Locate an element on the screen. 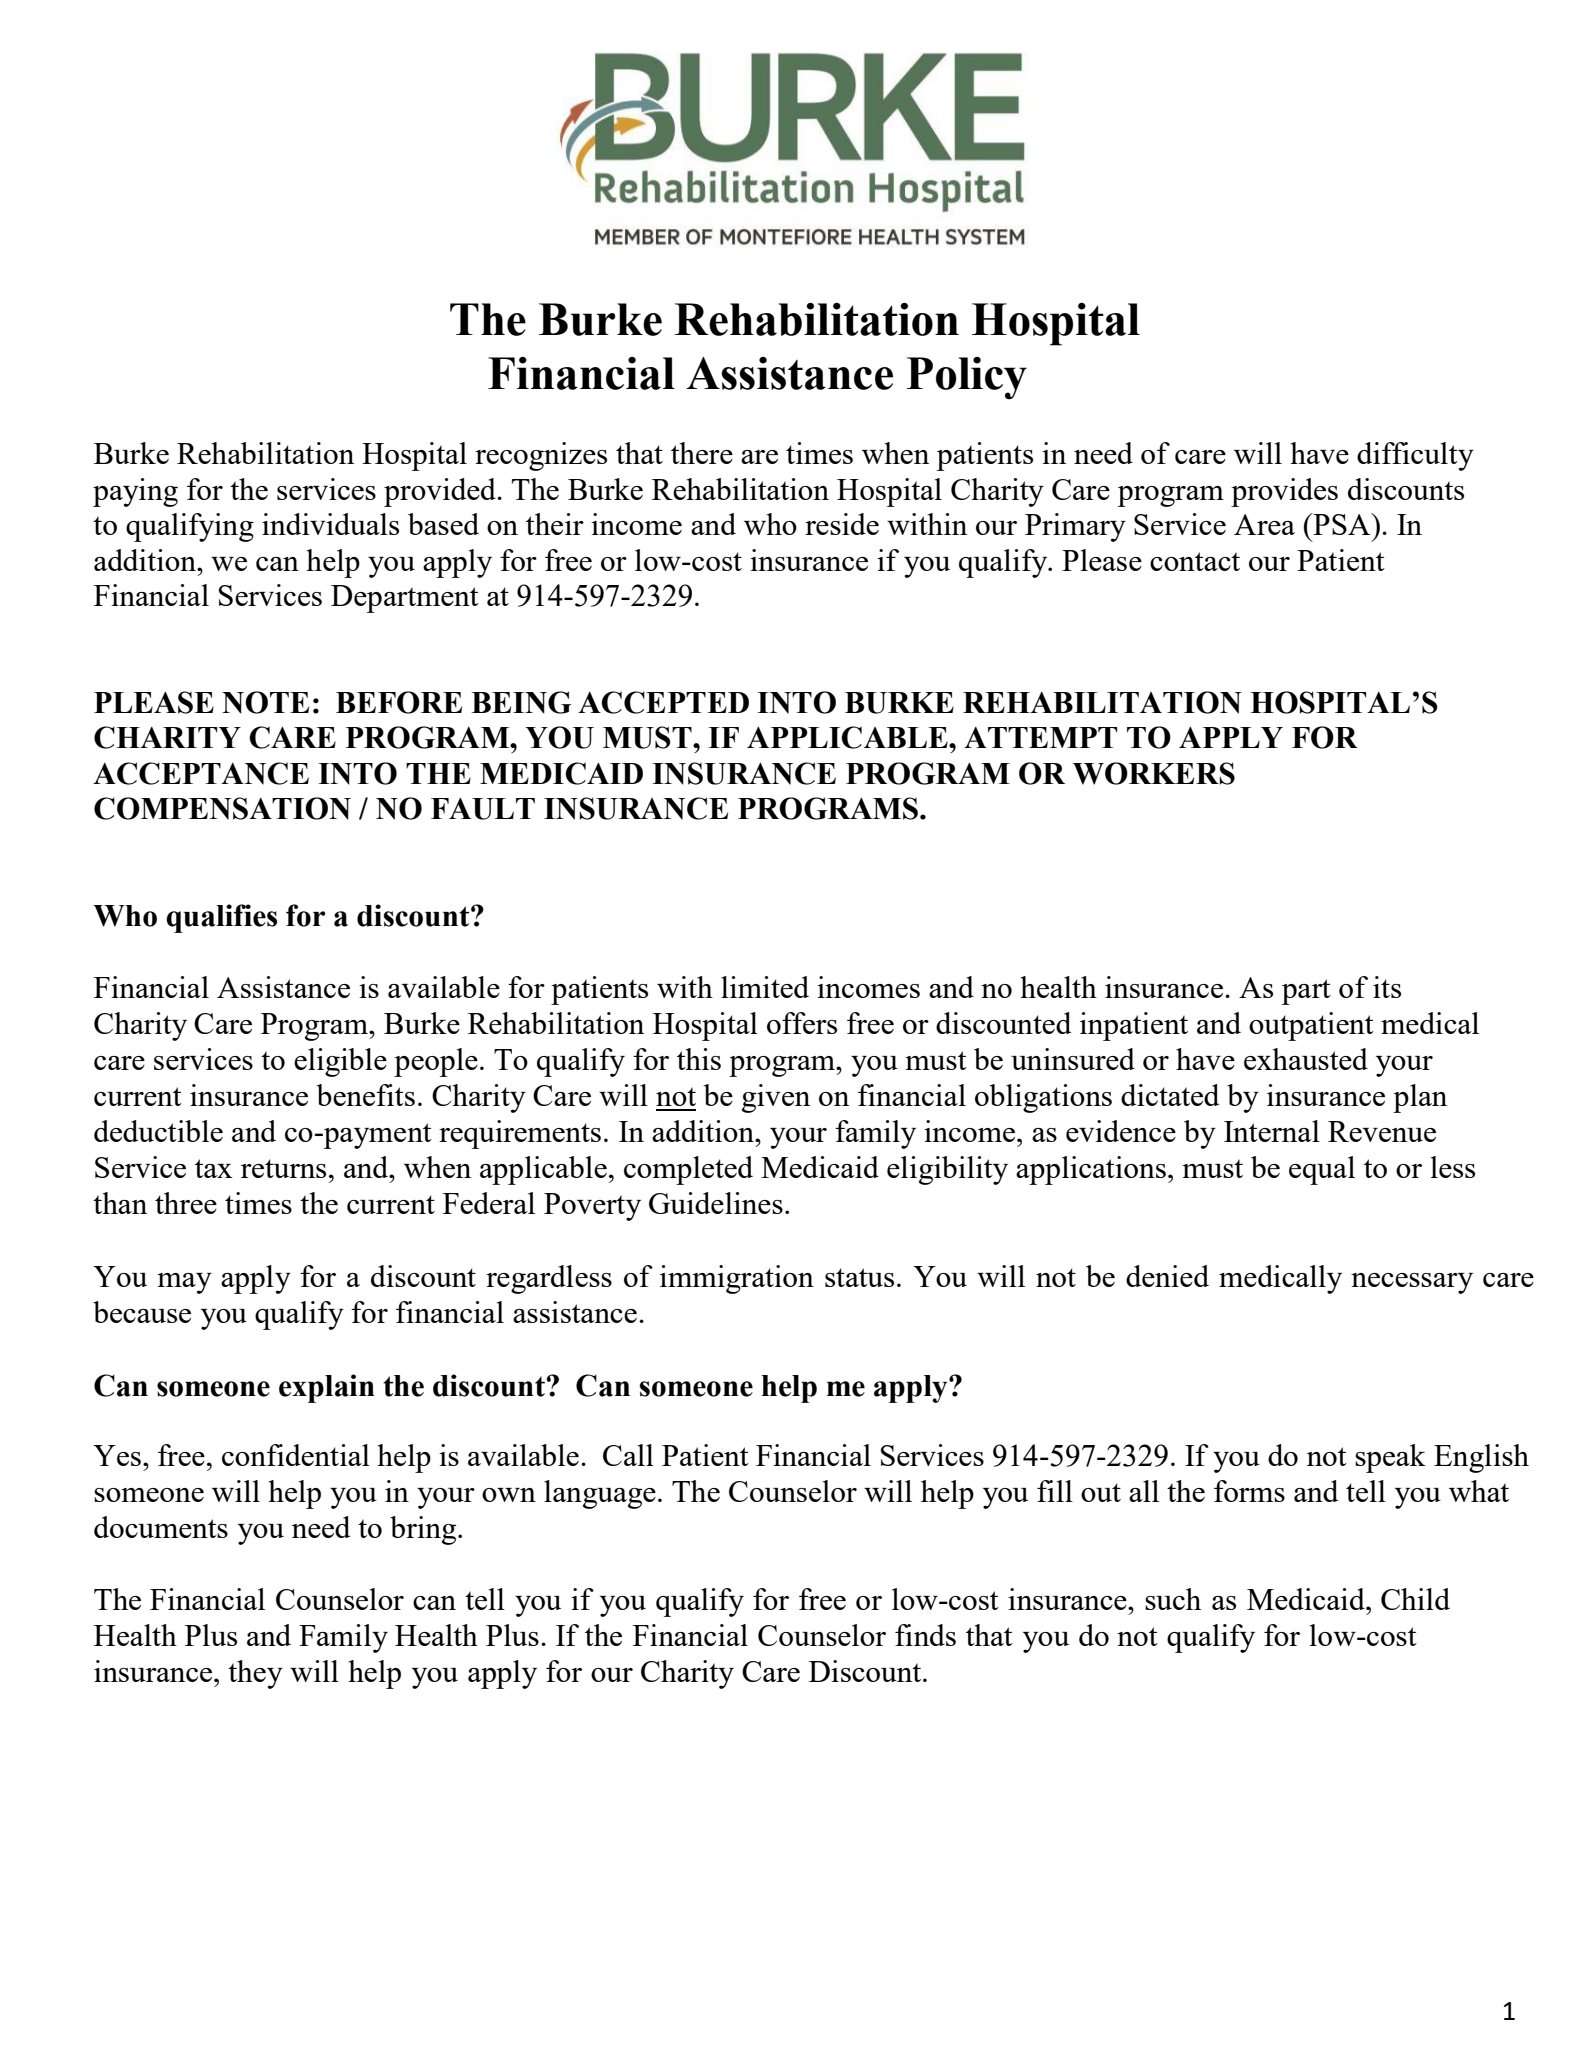 Image resolution: width=1592 pixels, height=2060 pixels. difficulty is located at coordinates (1415, 456).
